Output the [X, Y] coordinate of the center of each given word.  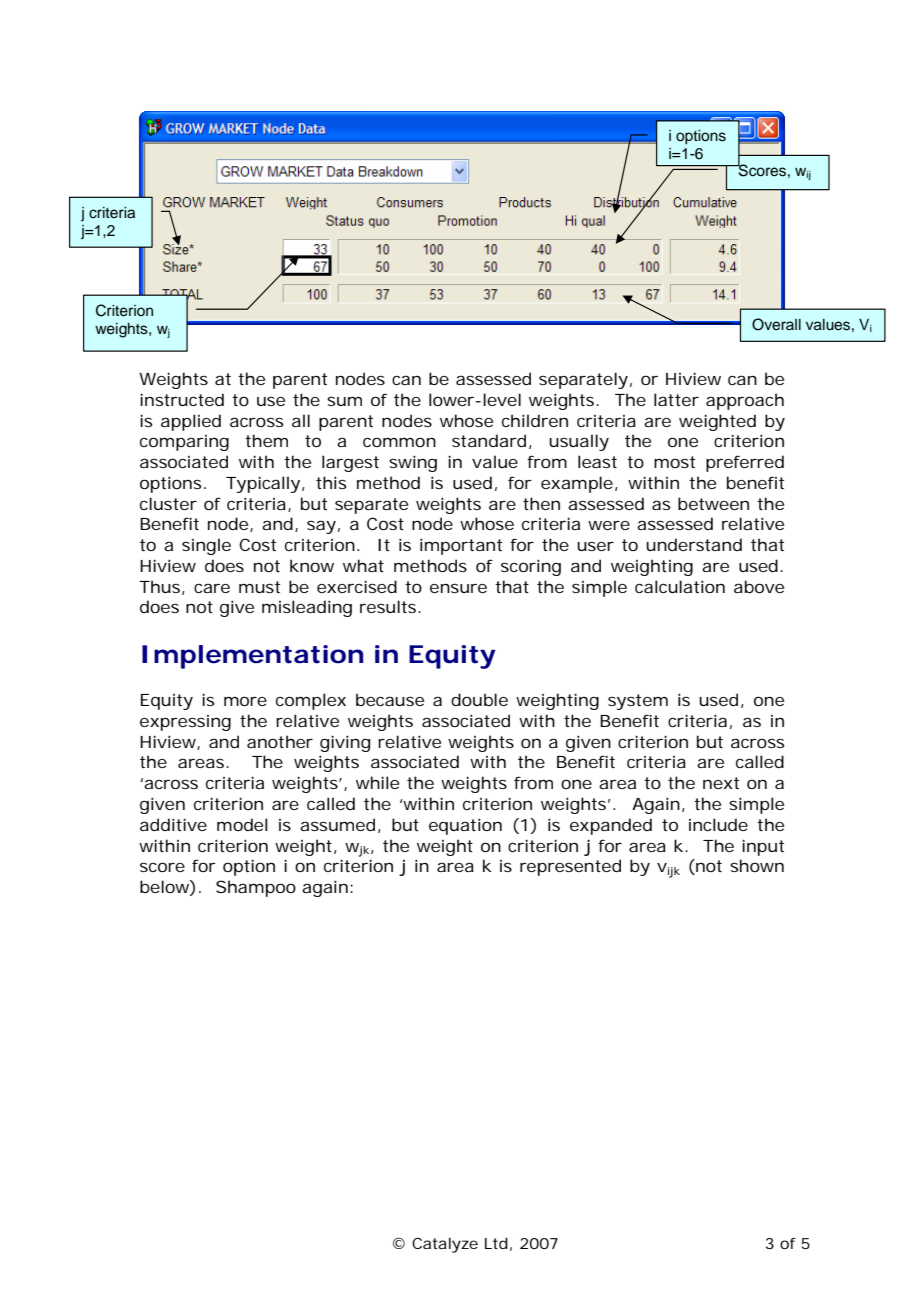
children [535, 420]
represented [570, 867]
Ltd [496, 1243]
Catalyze [445, 1245]
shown [757, 865]
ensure [458, 588]
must [259, 587]
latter [676, 399]
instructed [182, 399]
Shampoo [256, 888]
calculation [680, 586]
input [763, 847]
